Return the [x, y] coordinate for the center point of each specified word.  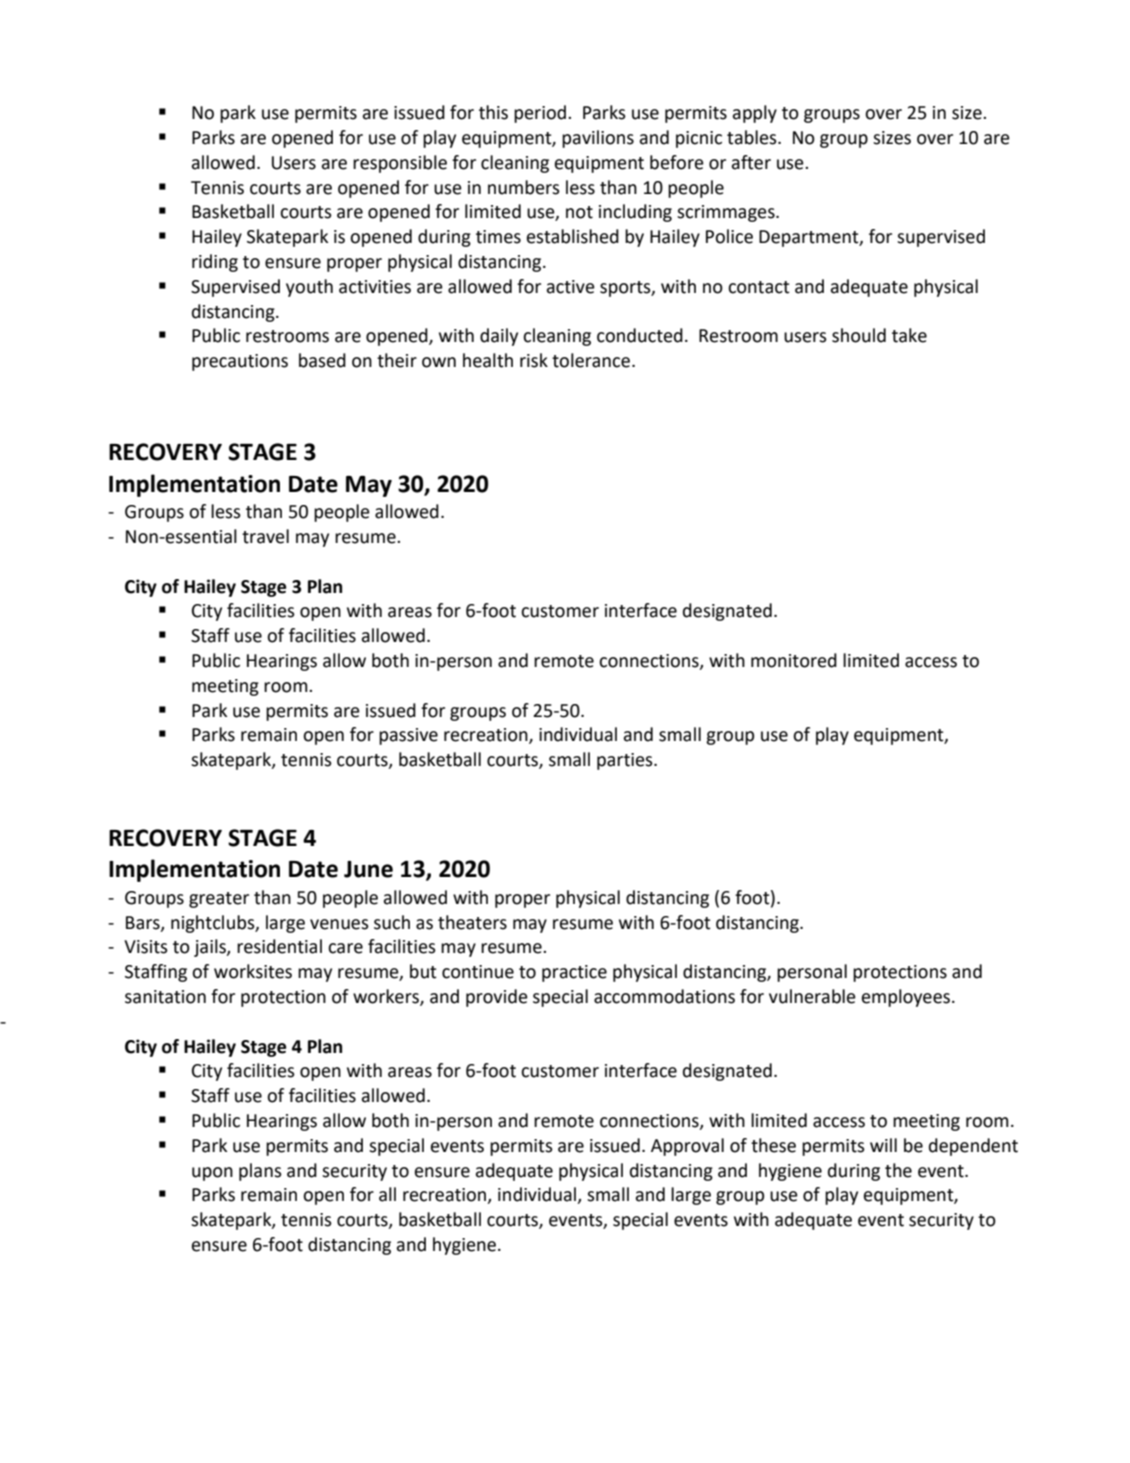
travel [265, 536]
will [883, 1145]
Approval [687, 1147]
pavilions [598, 139]
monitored [794, 660]
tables [753, 137]
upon [212, 1174]
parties [626, 761]
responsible [400, 164]
